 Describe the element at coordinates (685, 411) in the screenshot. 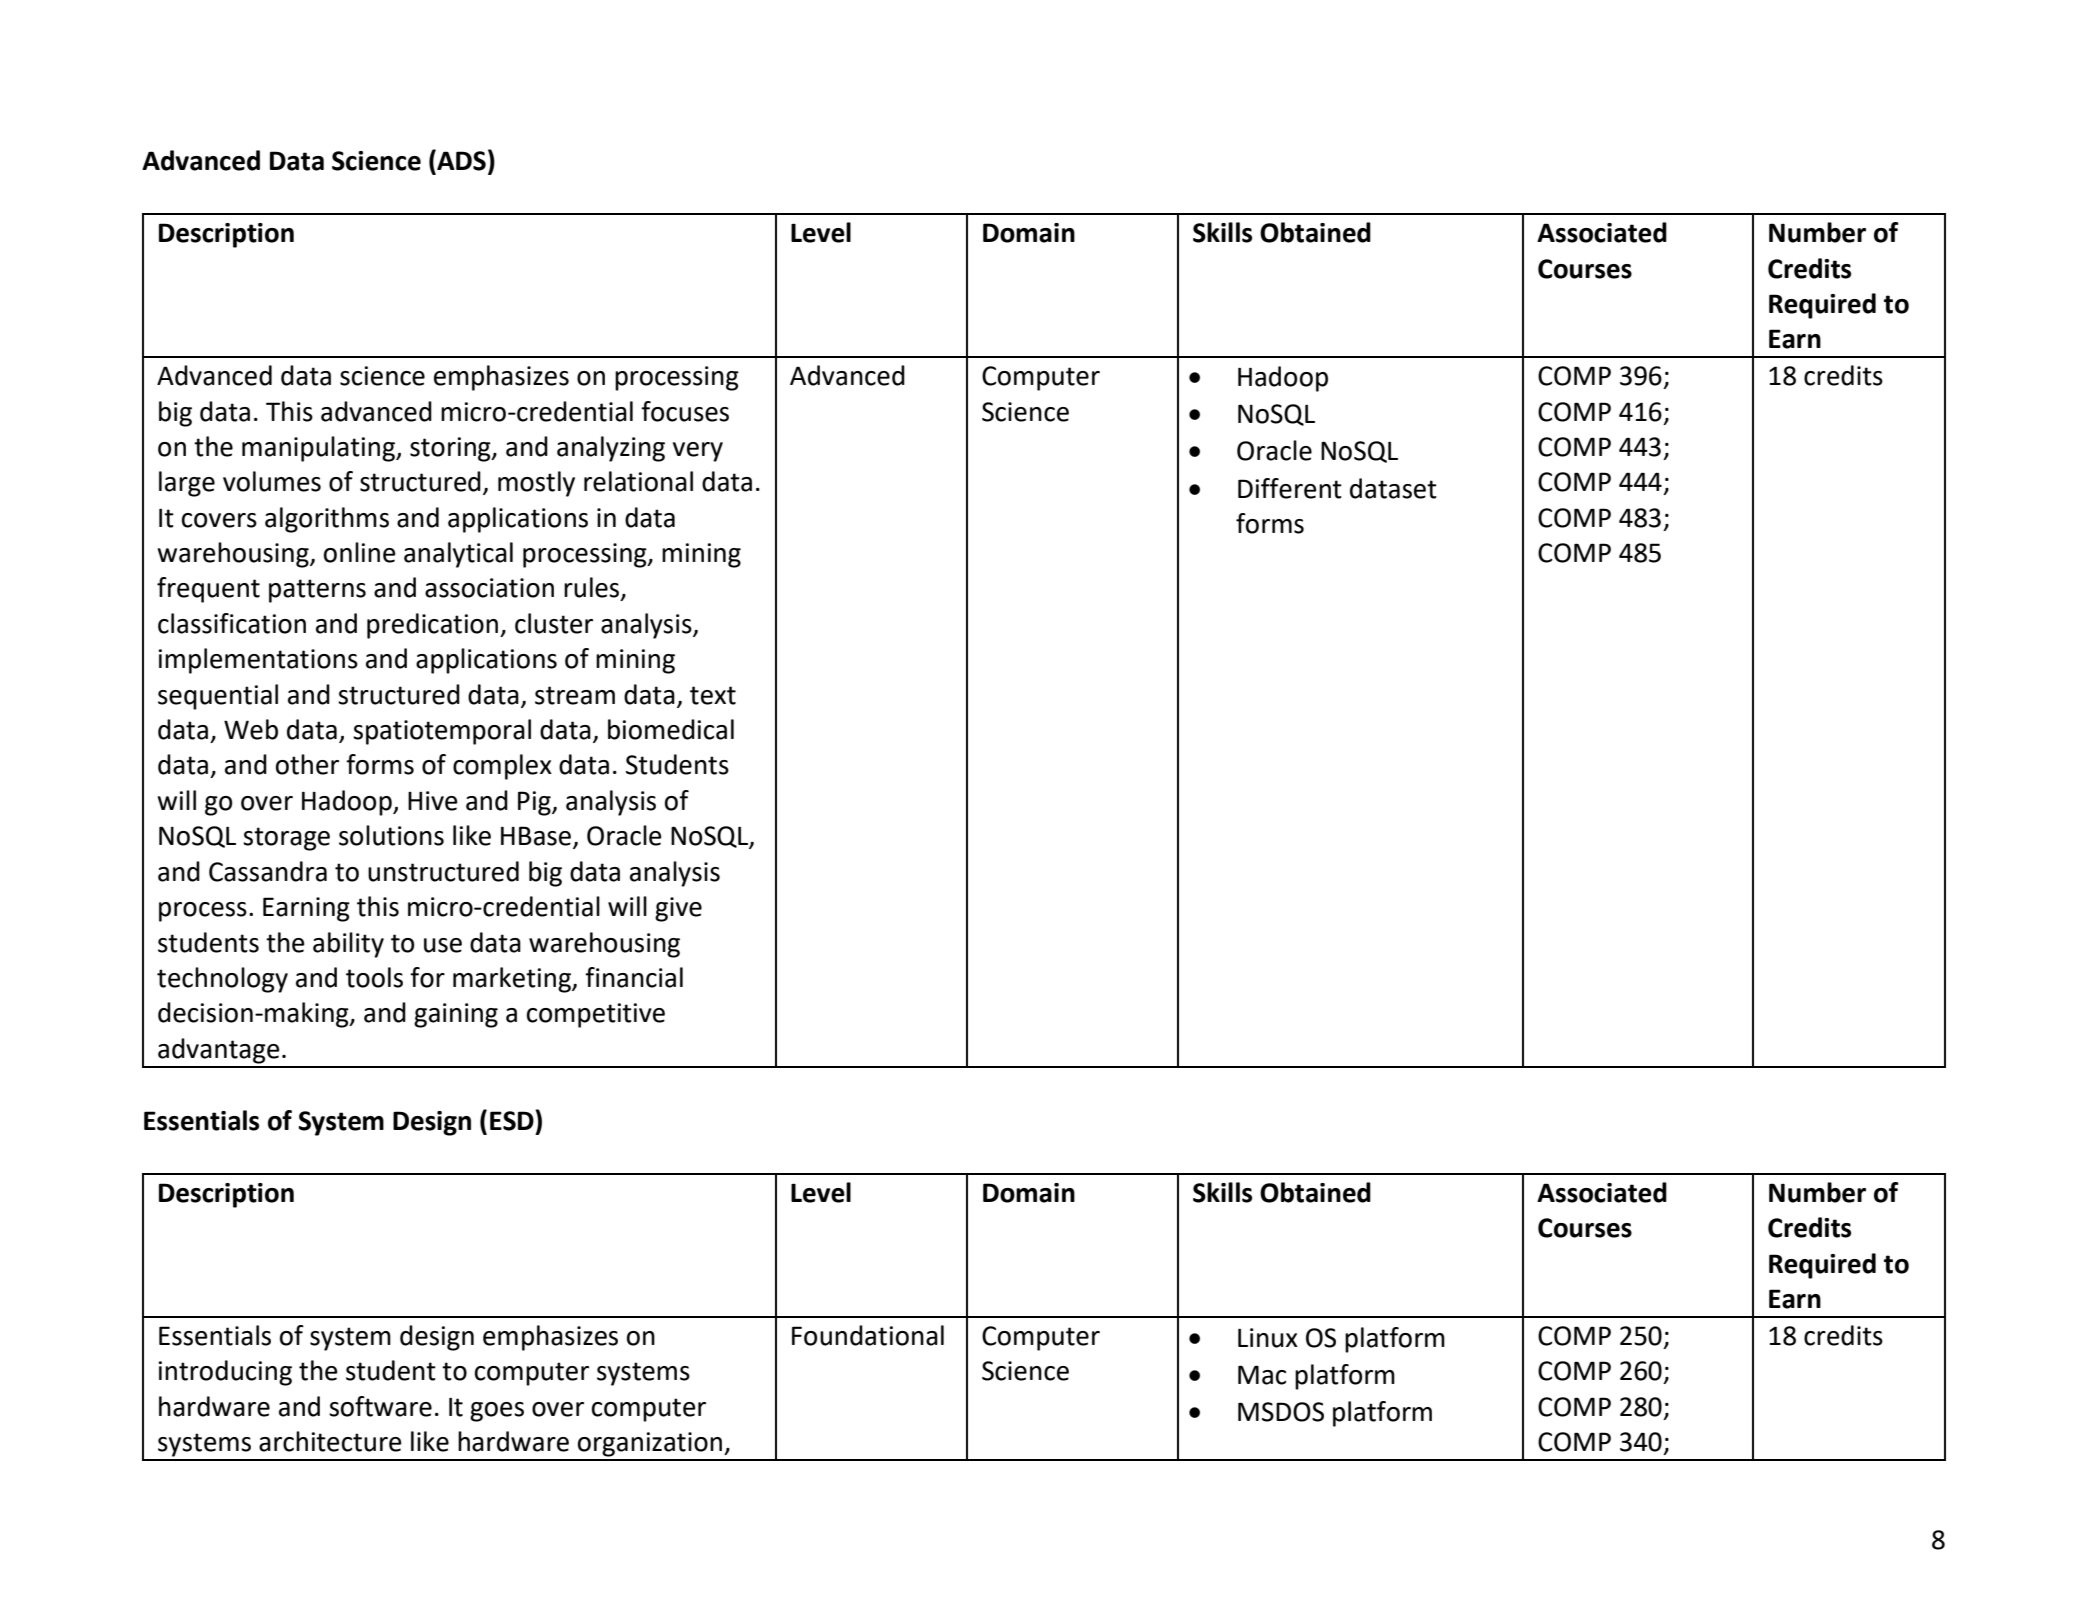

I see `focuses` at that location.
